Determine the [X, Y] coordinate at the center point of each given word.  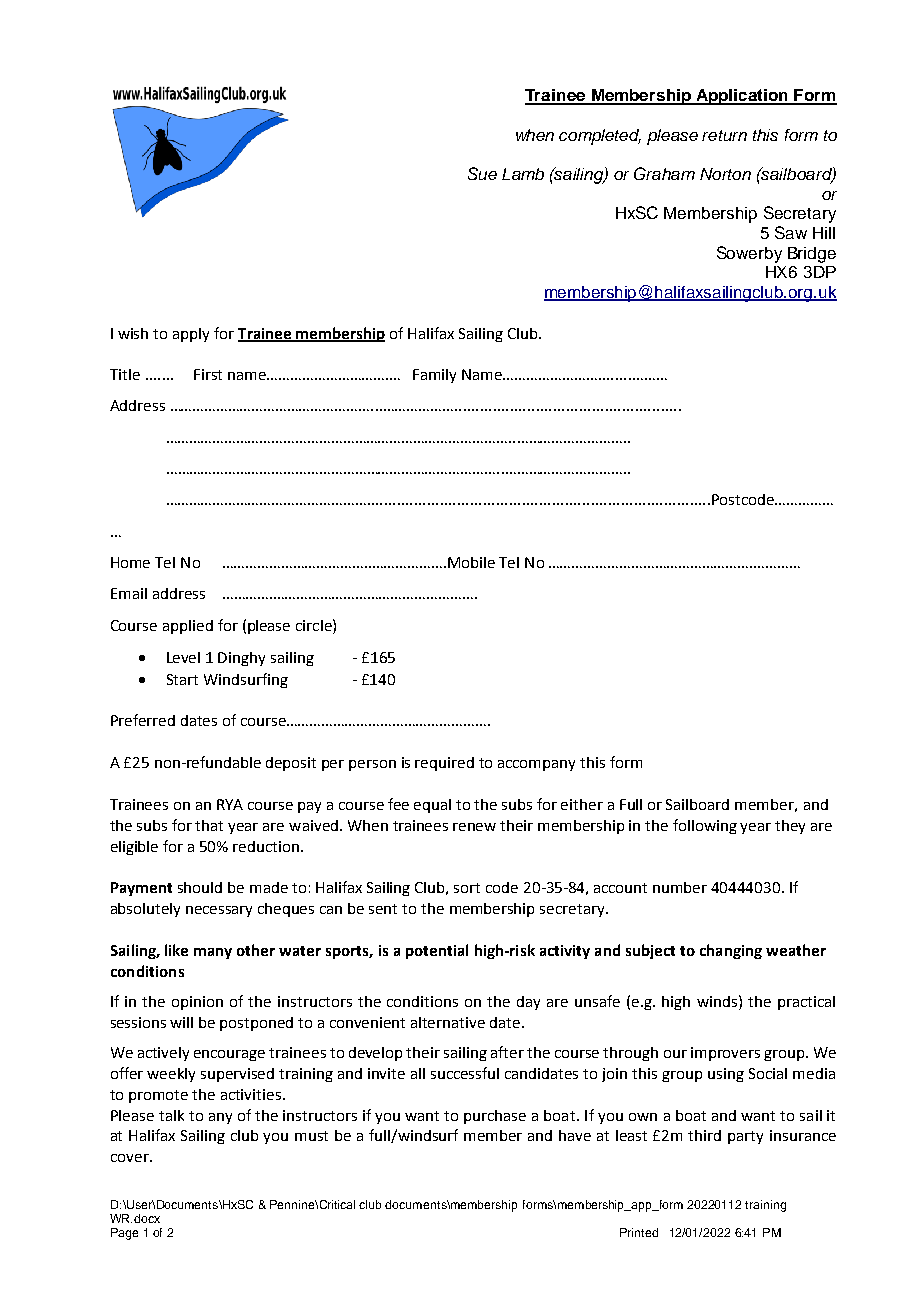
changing [731, 951]
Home [130, 562]
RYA [230, 804]
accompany [536, 765]
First [208, 374]
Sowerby [749, 254]
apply [191, 335]
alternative [448, 1022]
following [705, 826]
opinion [197, 1003]
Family [434, 376]
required [444, 764]
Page [124, 1234]
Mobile [471, 562]
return [724, 135]
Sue [482, 173]
